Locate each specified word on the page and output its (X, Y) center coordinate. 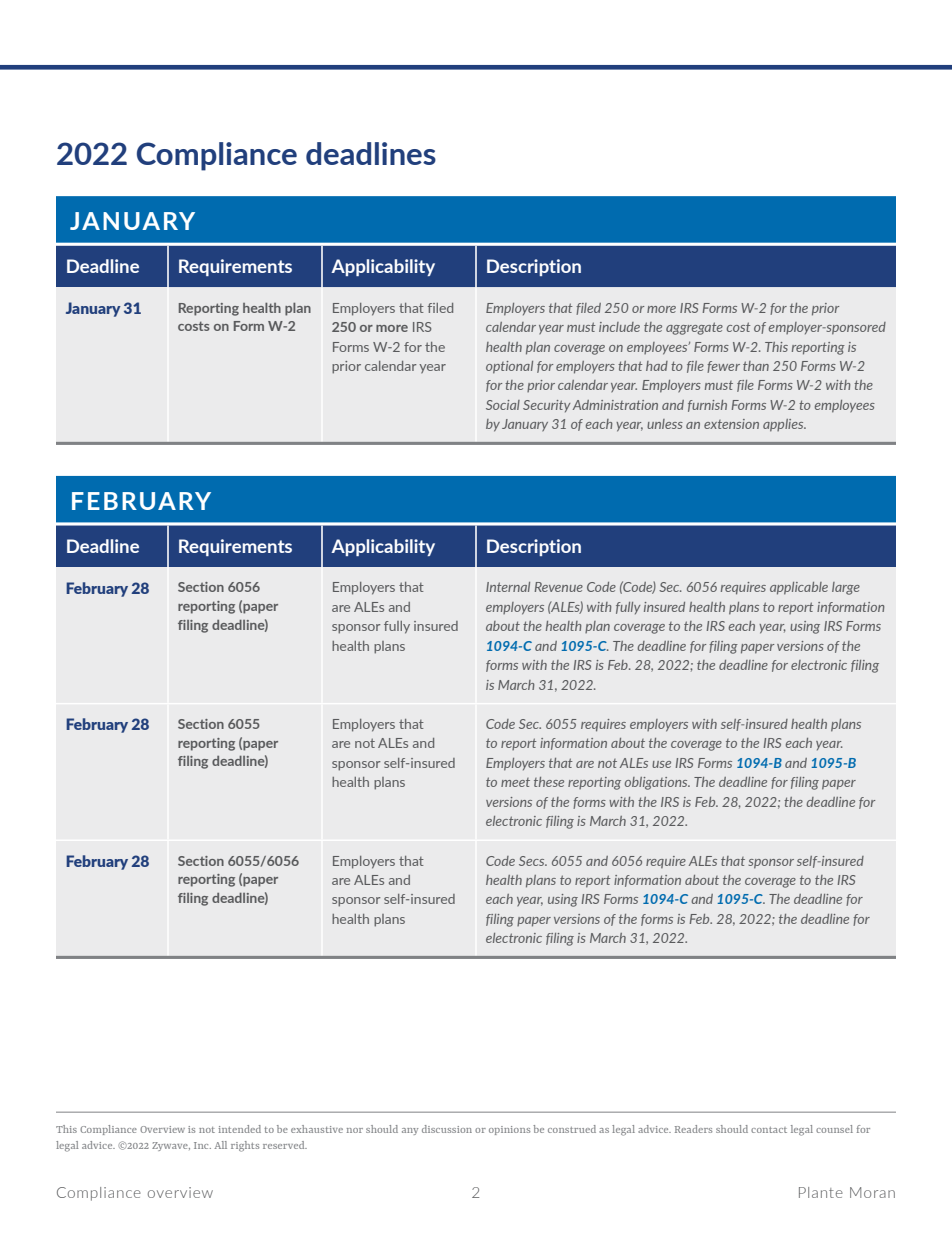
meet (515, 782)
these (549, 782)
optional (509, 367)
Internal (508, 587)
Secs (533, 861)
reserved (285, 1145)
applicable (799, 588)
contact (769, 1130)
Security (547, 406)
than (756, 366)
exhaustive (317, 1129)
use (661, 764)
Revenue (559, 587)
